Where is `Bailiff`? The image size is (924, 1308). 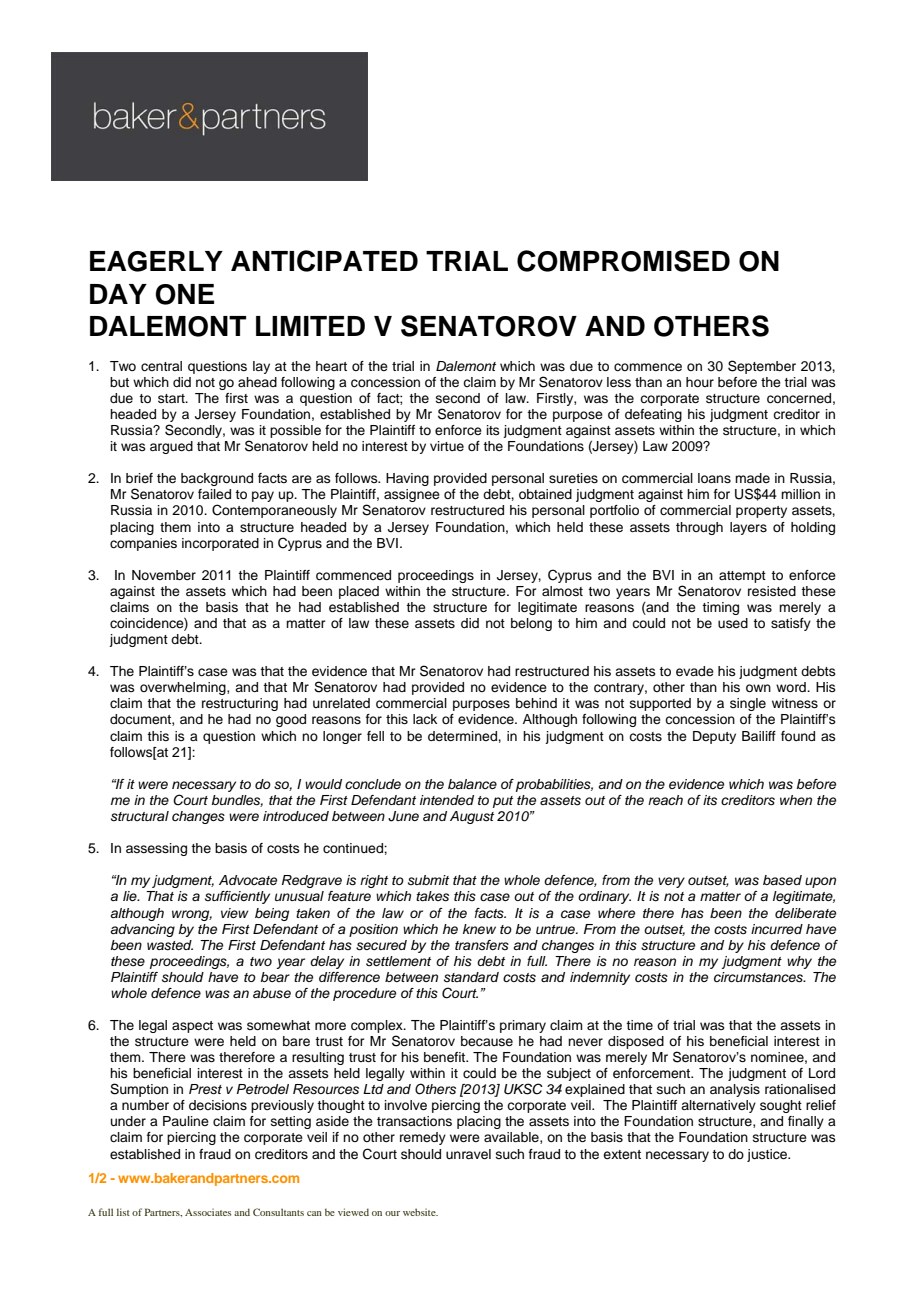 Bailiff is located at coordinates (759, 736).
